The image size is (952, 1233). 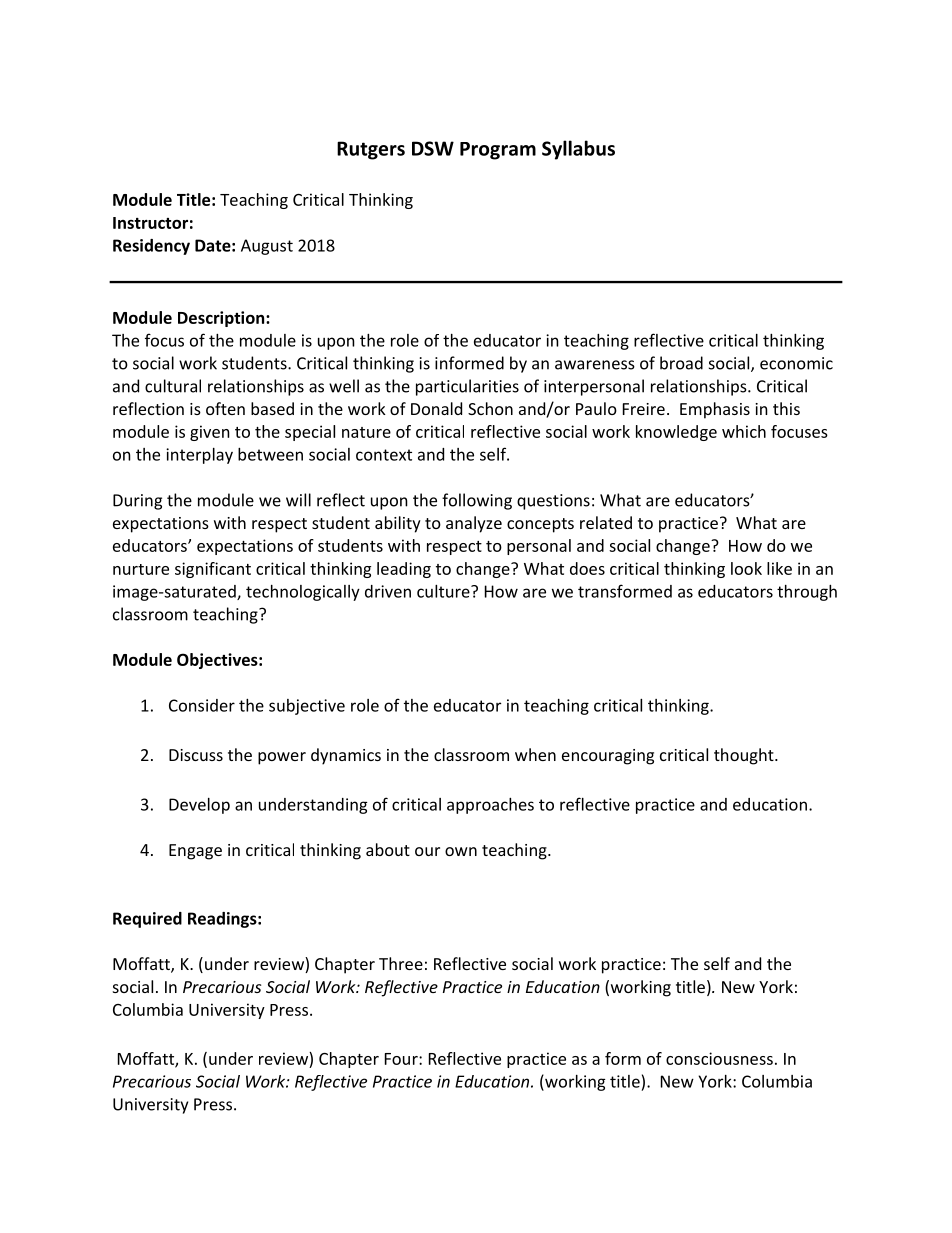 I want to click on Emphasis, so click(x=715, y=410).
